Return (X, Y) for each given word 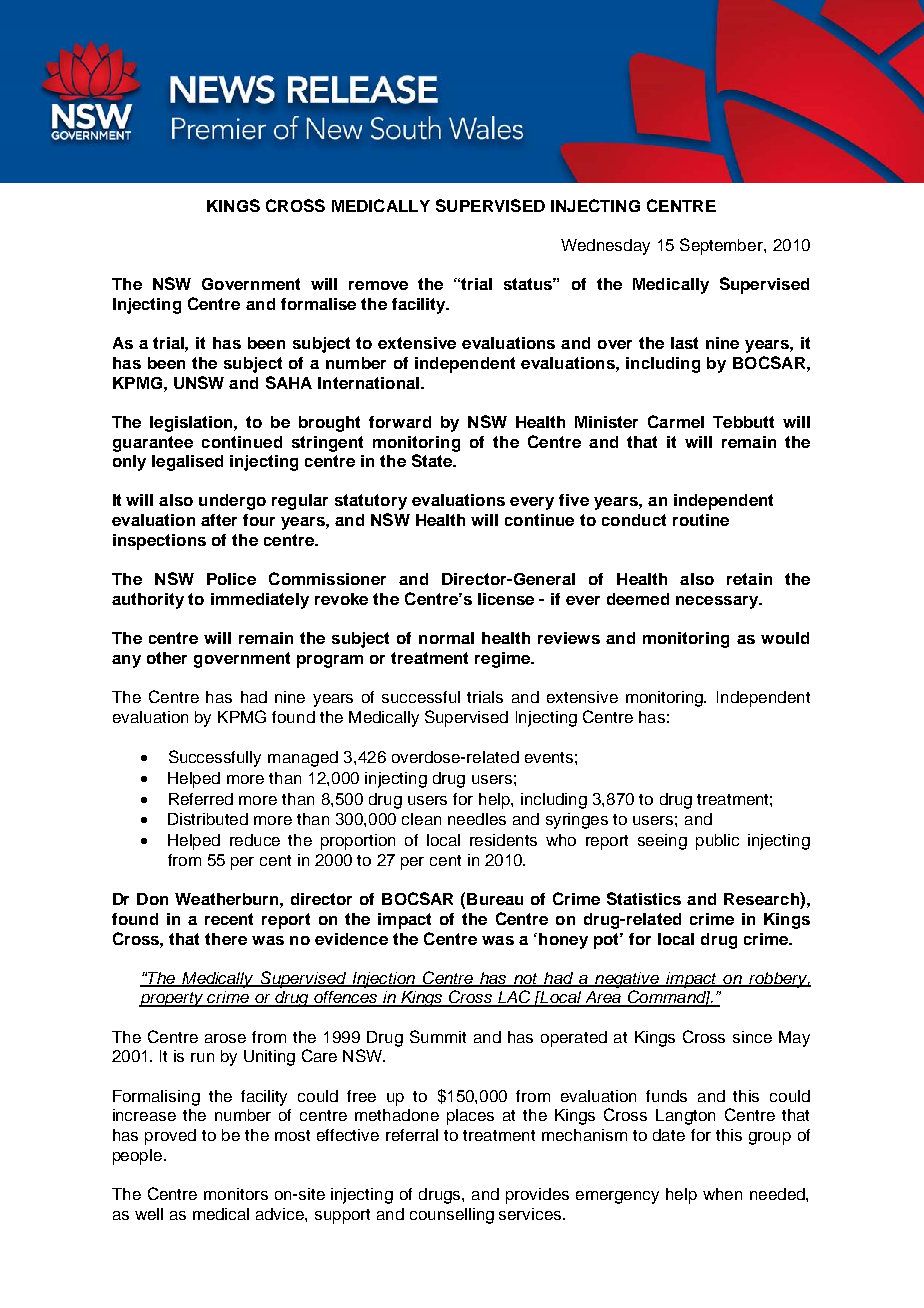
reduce (255, 840)
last (684, 343)
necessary (718, 602)
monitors (236, 1194)
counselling (452, 1216)
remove (378, 285)
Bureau (495, 899)
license (506, 599)
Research (762, 898)
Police (231, 579)
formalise (318, 304)
